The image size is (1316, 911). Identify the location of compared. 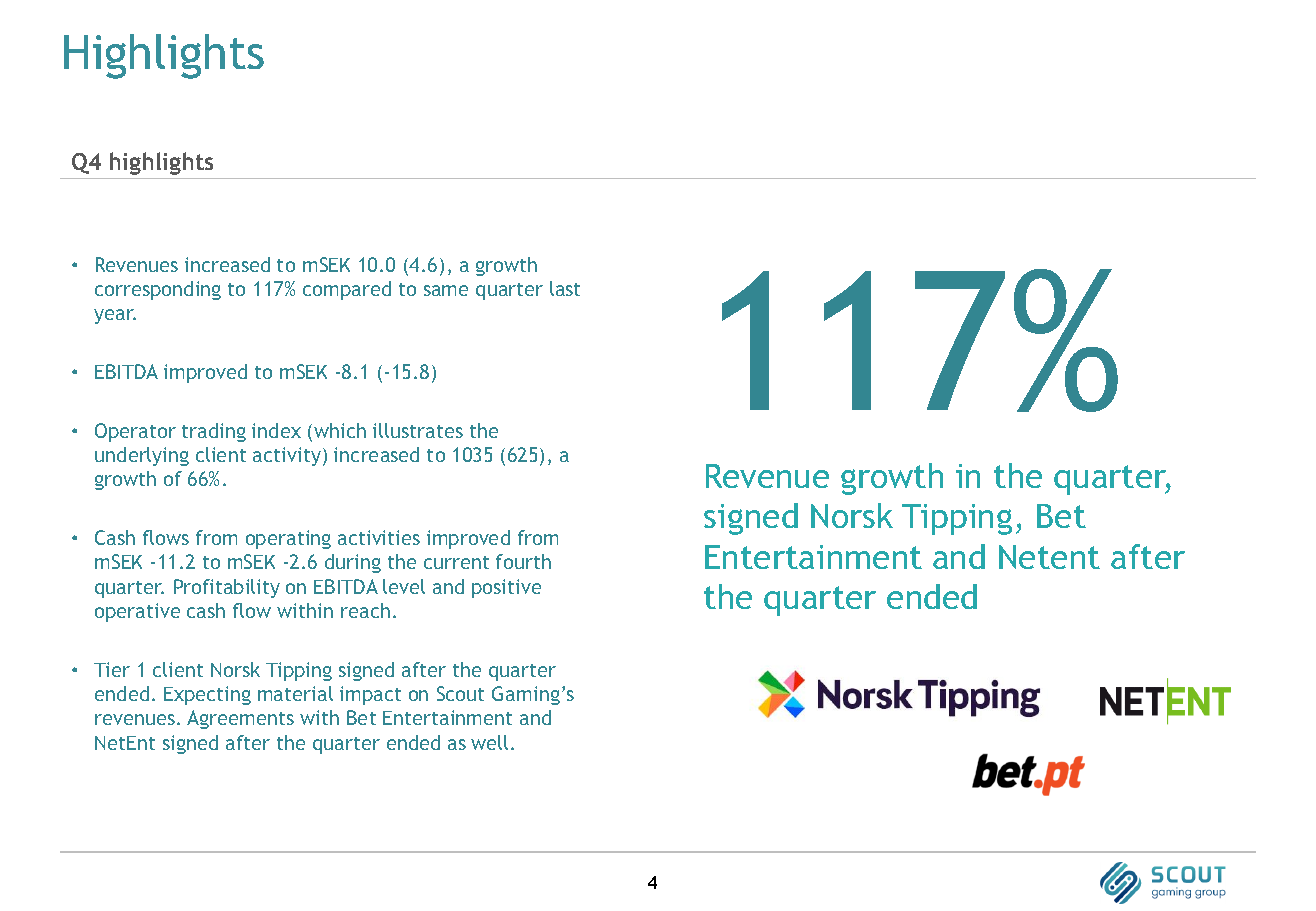
(347, 290).
